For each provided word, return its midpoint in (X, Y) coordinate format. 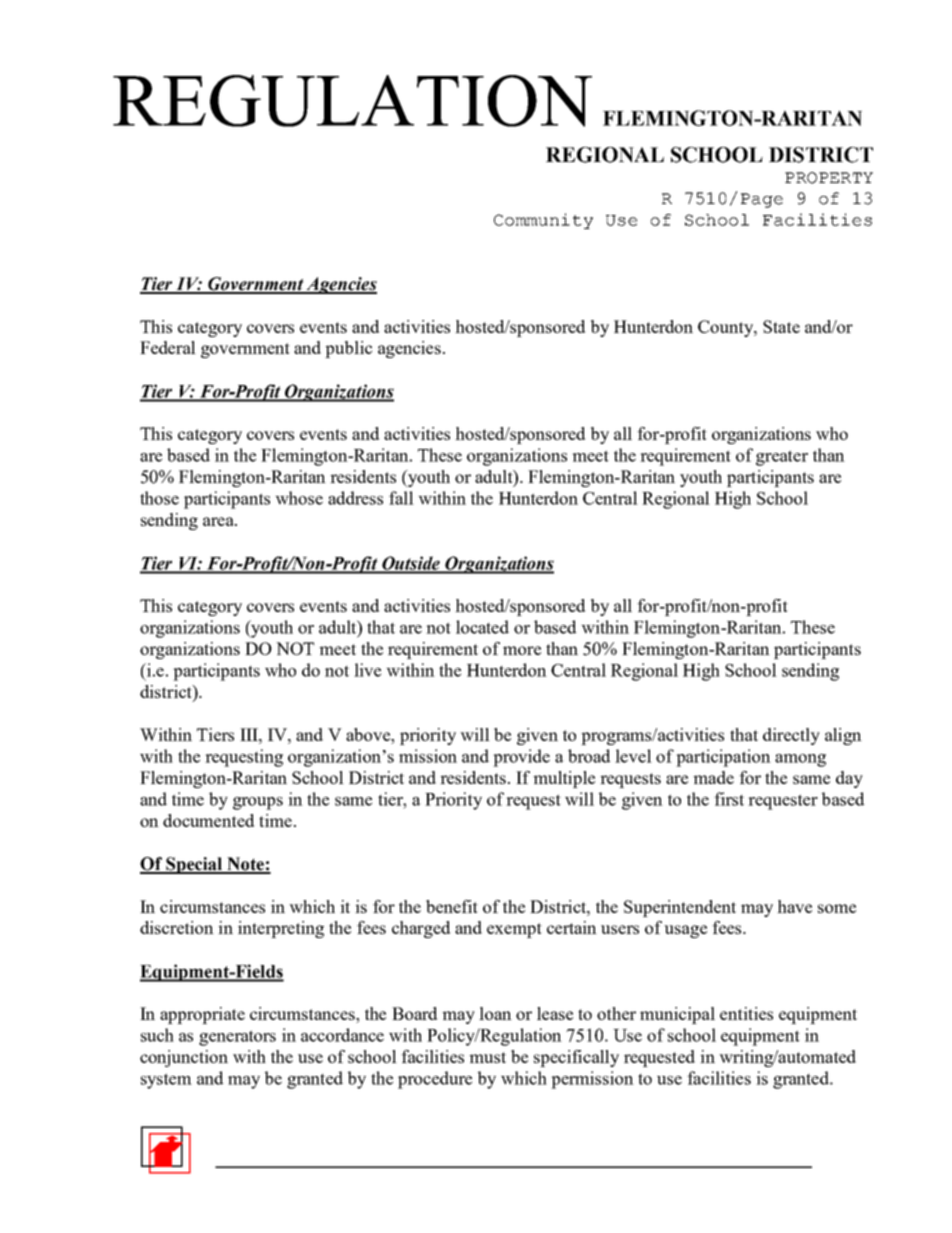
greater (782, 458)
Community (543, 221)
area (219, 521)
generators (237, 1038)
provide (521, 758)
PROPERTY (829, 178)
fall (401, 498)
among (800, 760)
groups (258, 803)
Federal (168, 347)
